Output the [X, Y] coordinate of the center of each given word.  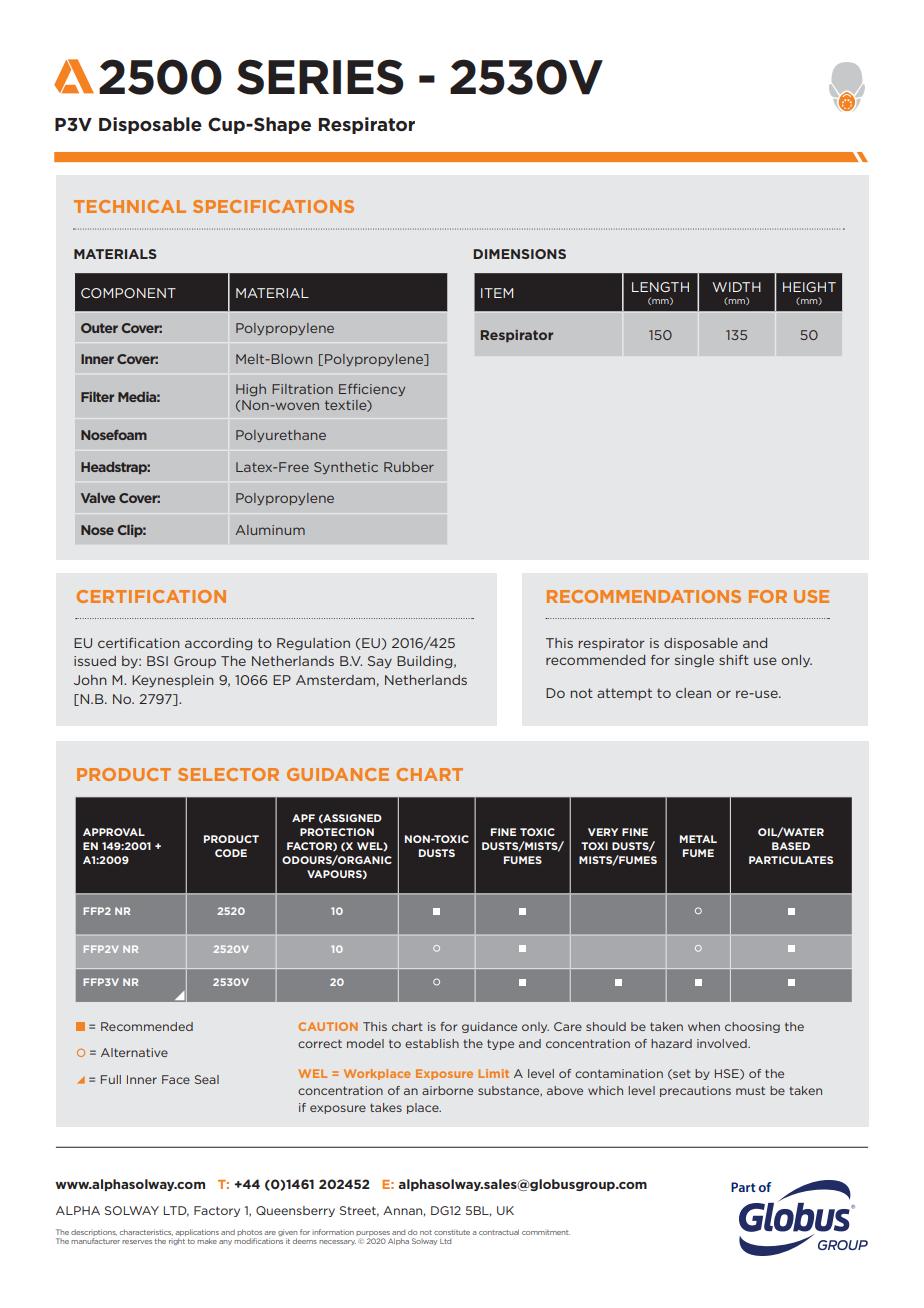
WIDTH [736, 287]
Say [380, 662]
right [177, 1241]
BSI [157, 661]
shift [734, 660]
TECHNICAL [130, 206]
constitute [452, 1232]
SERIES [320, 77]
